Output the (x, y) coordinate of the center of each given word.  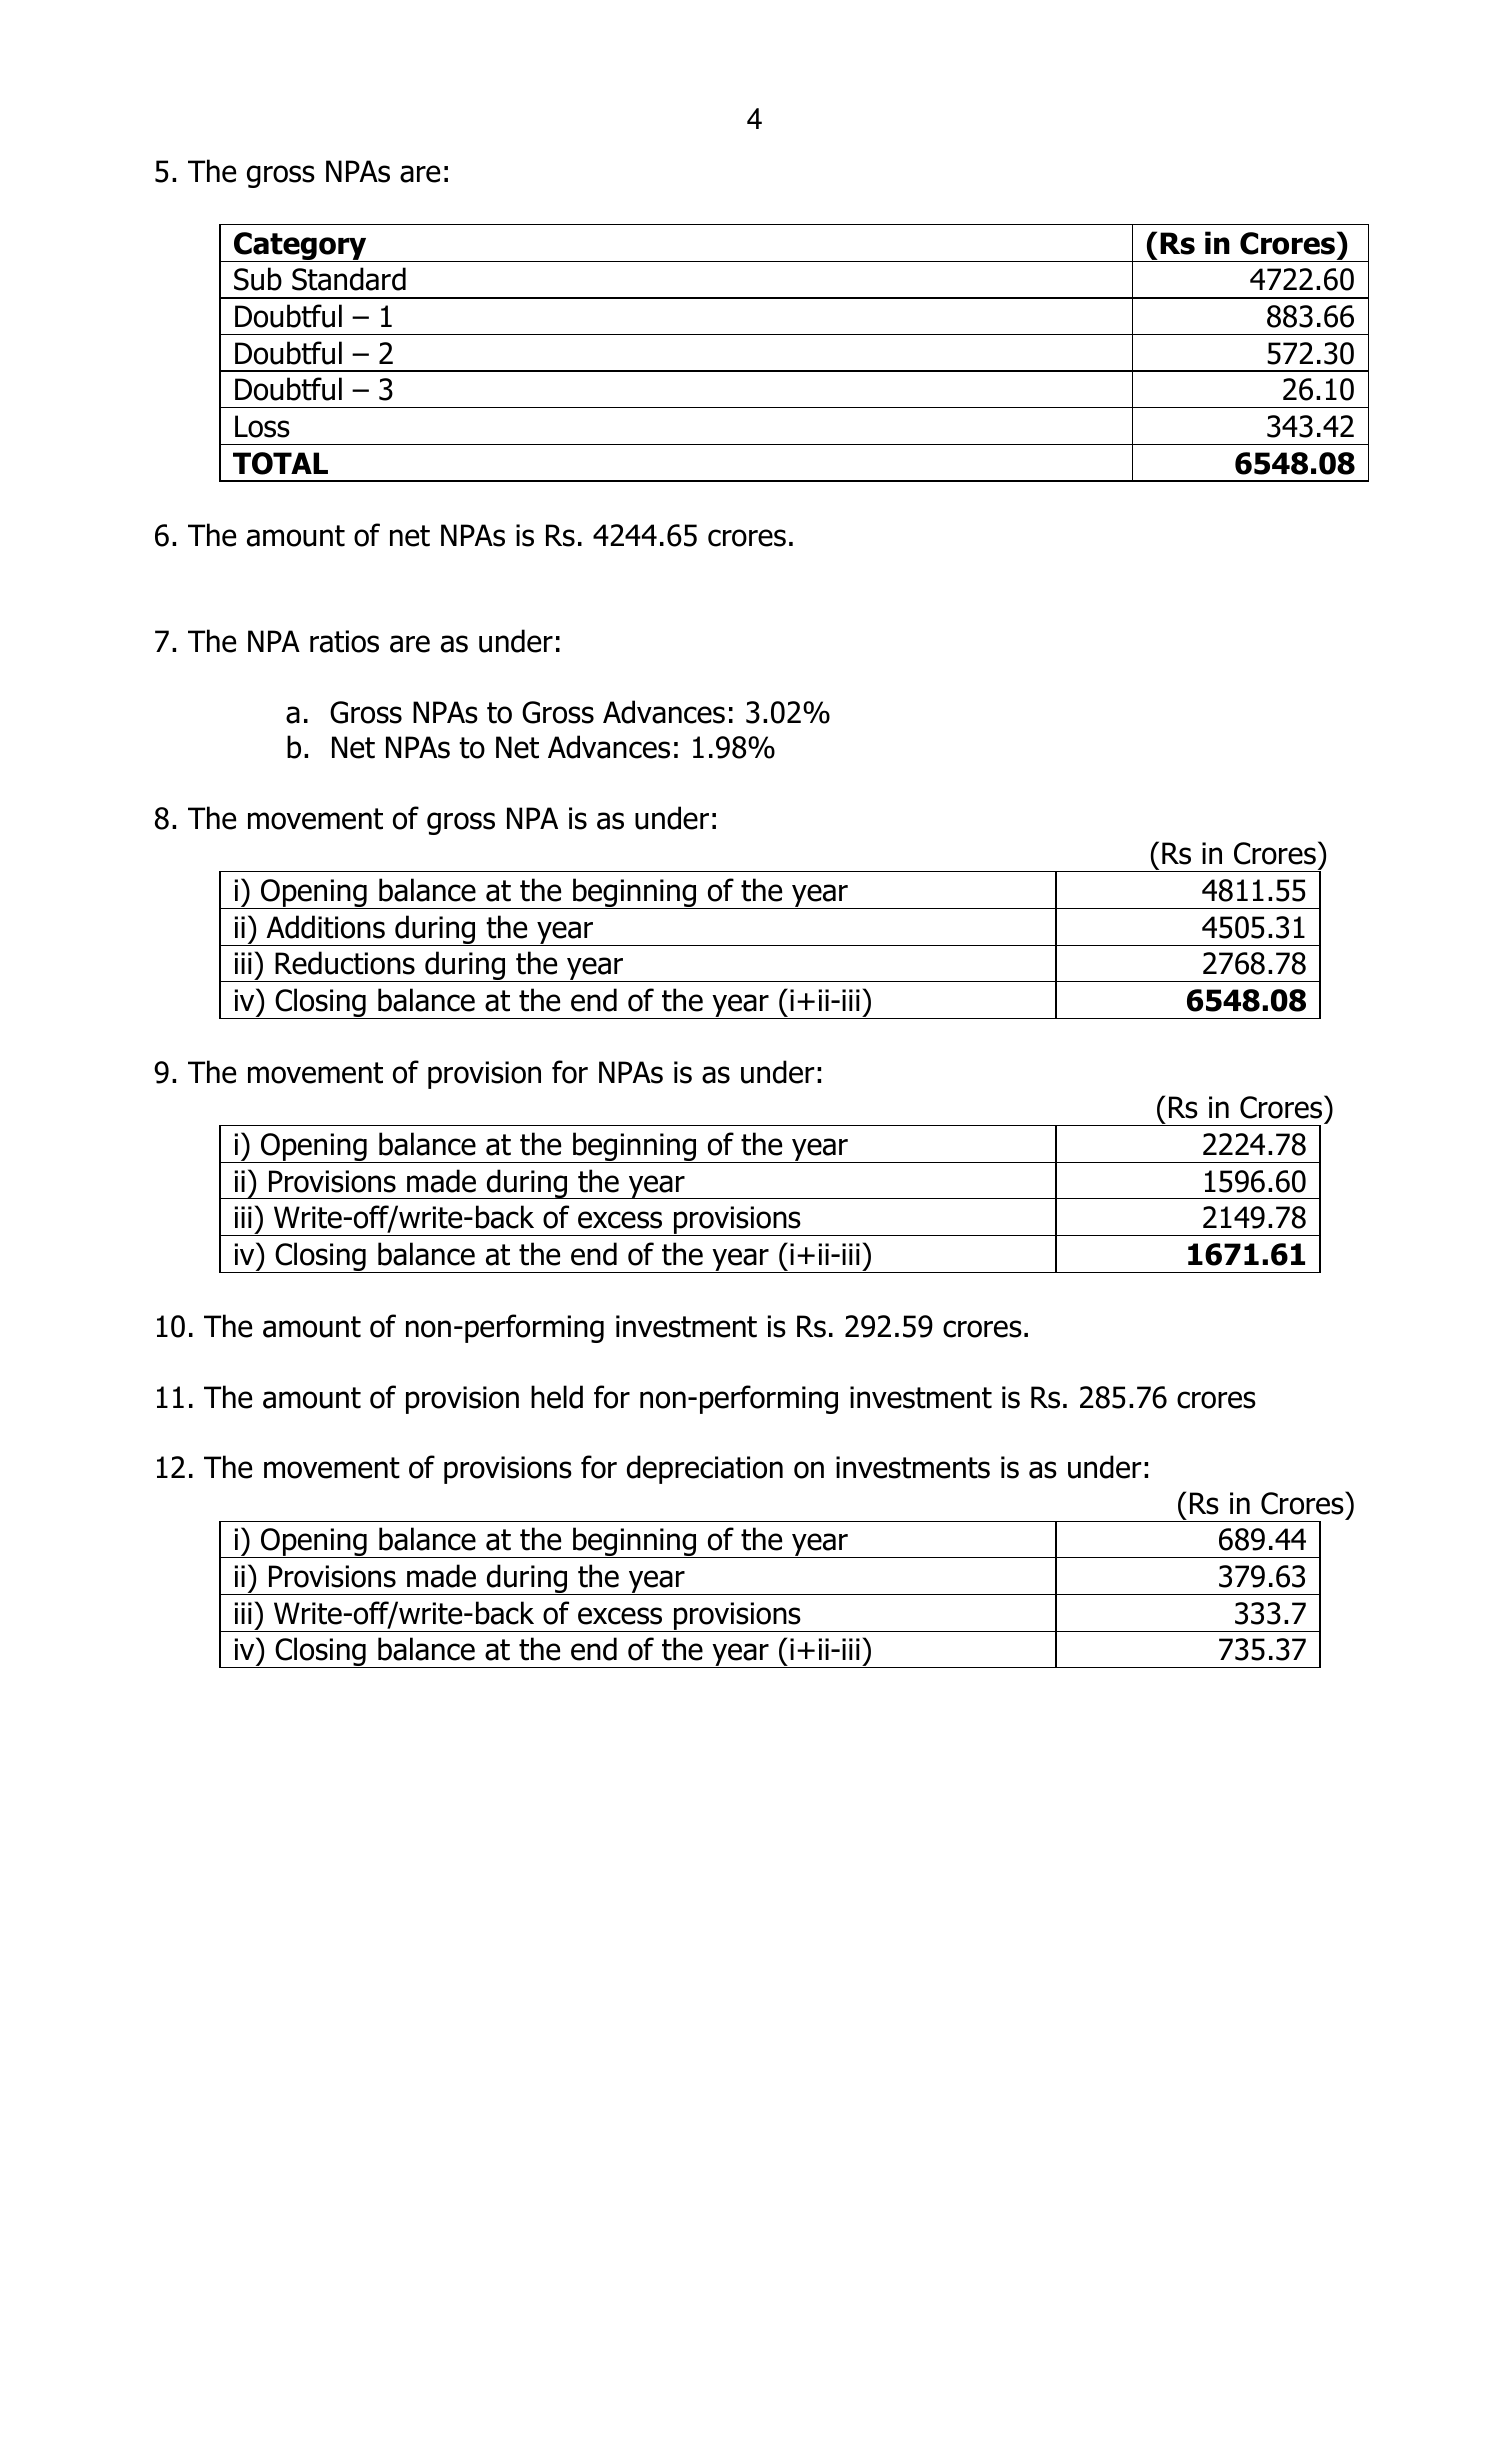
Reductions (345, 963)
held (557, 1397)
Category (300, 247)
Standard (349, 279)
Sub (258, 279)
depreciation (705, 1469)
